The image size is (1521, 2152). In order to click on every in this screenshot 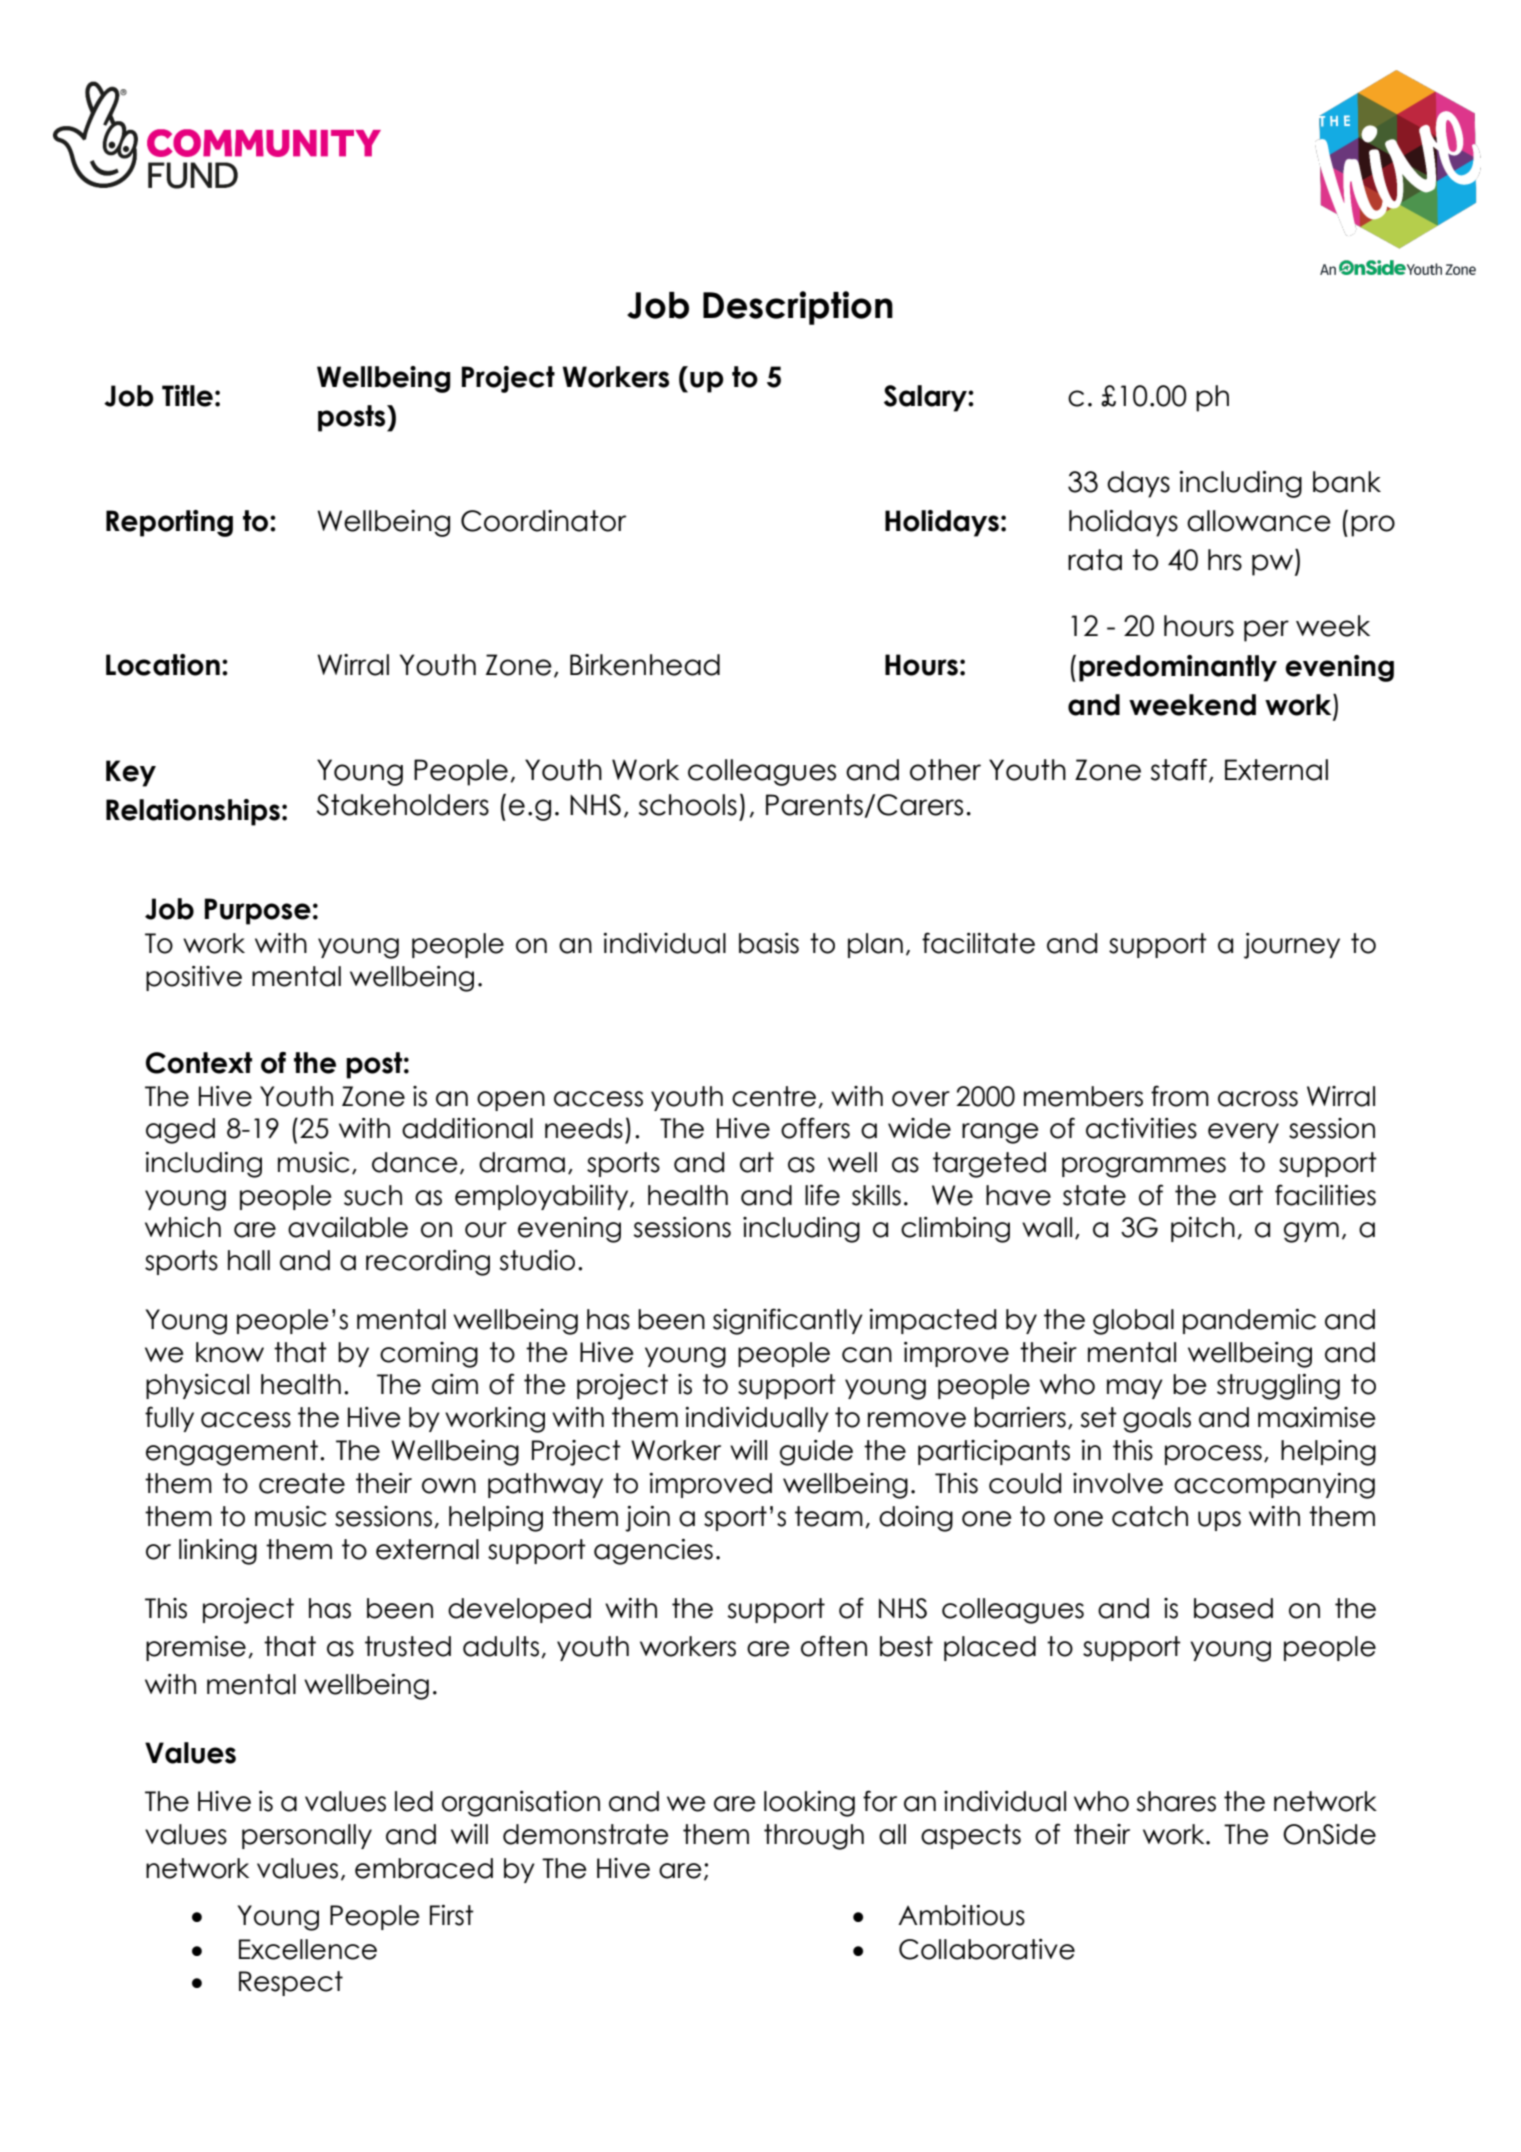, I will do `click(1243, 1133)`.
